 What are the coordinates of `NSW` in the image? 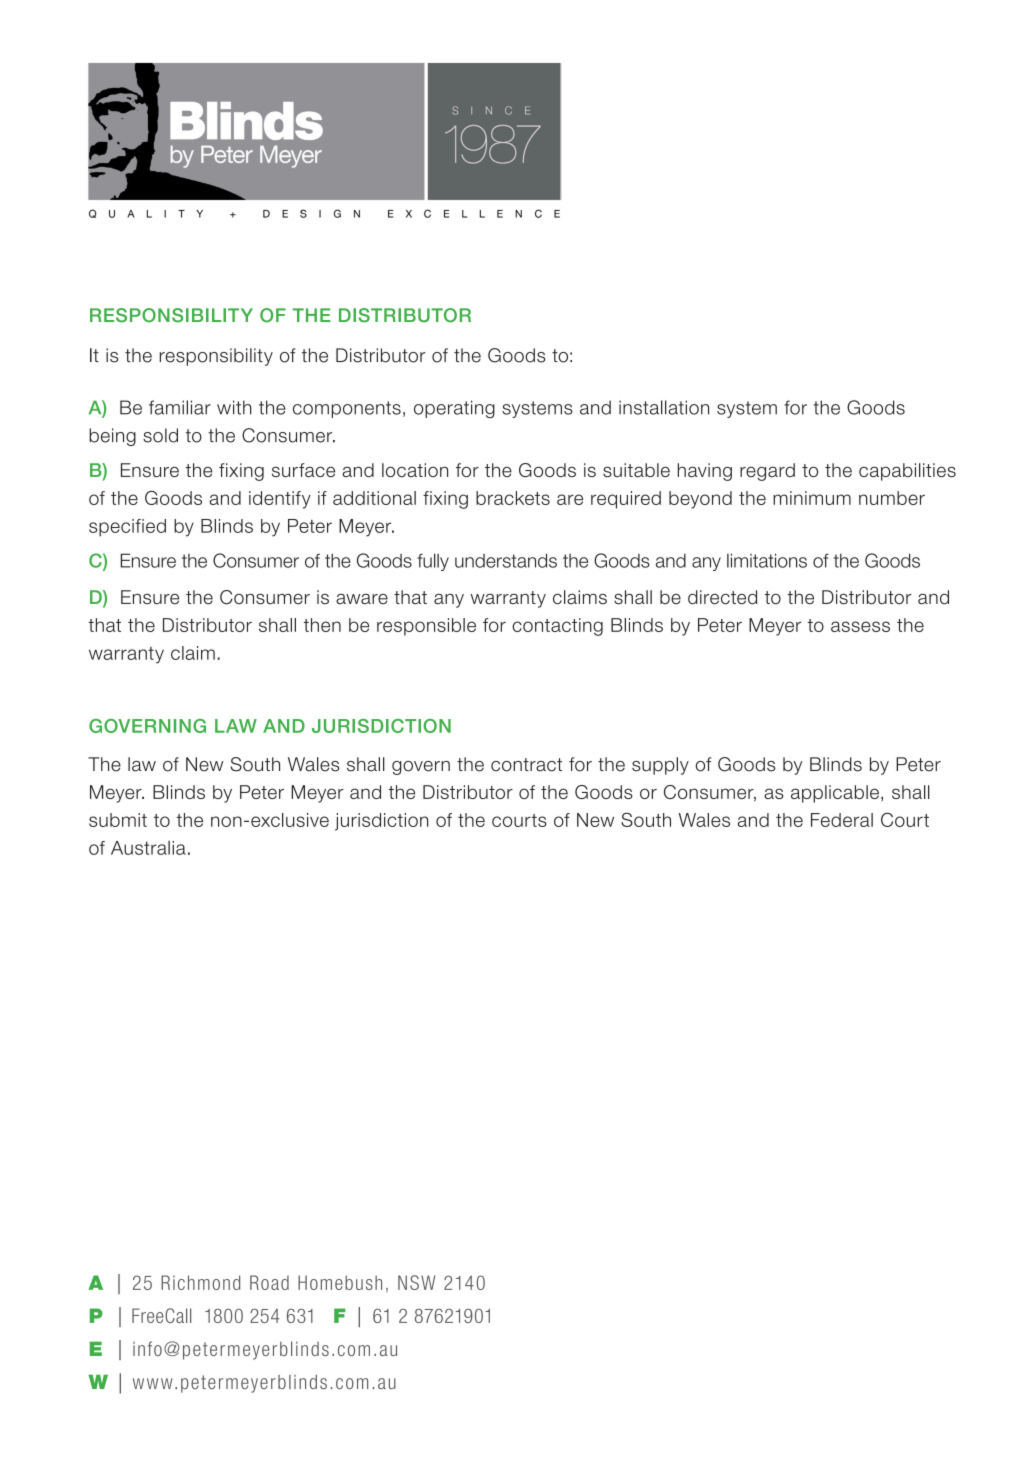 It's located at (416, 1282).
